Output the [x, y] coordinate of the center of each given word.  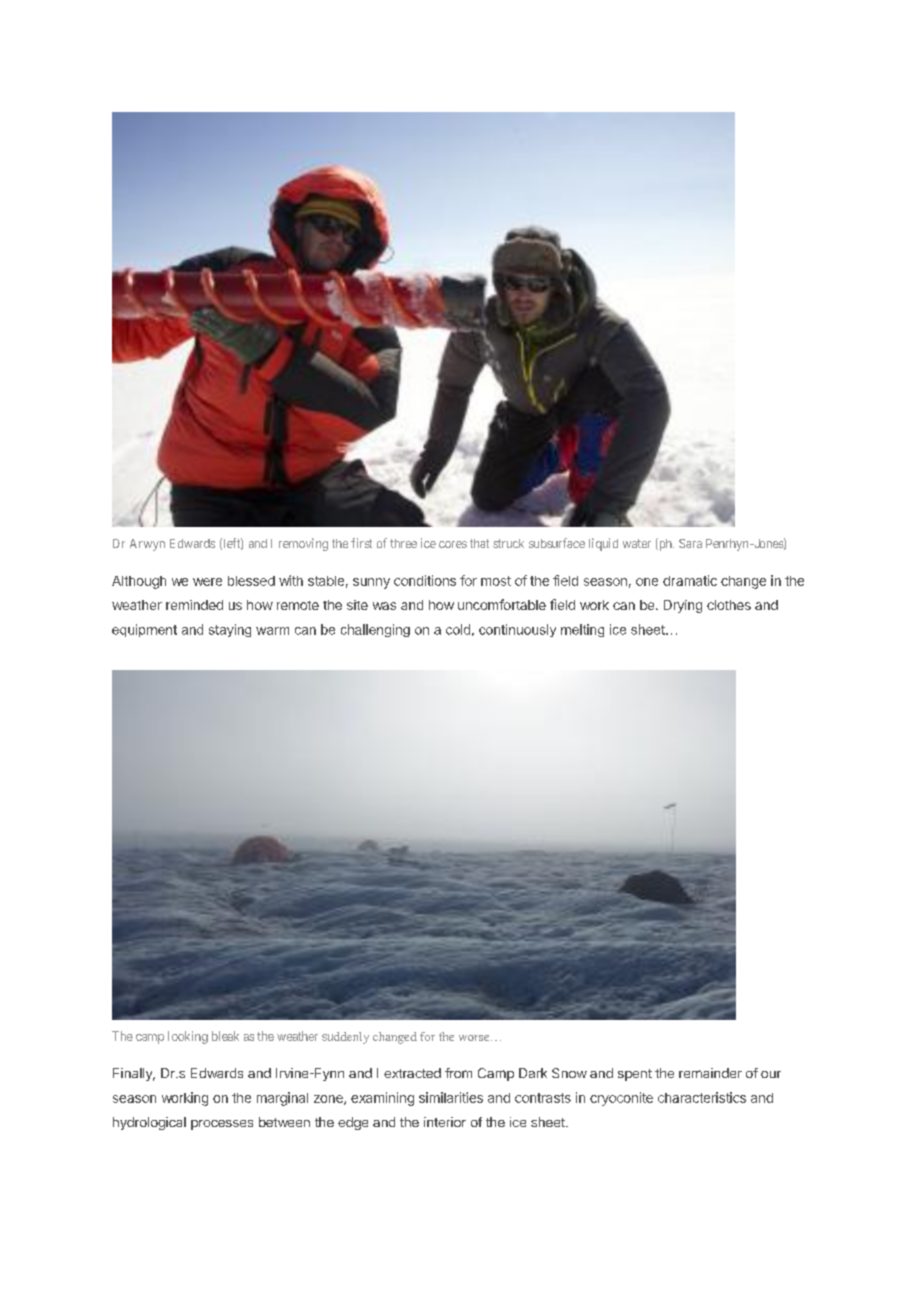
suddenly [345, 1038]
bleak [225, 1036]
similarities [451, 1097]
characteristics [702, 1097]
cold [458, 629]
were [207, 582]
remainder [710, 1073]
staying [230, 630]
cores [453, 544]
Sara [690, 543]
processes [222, 1125]
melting [582, 630]
